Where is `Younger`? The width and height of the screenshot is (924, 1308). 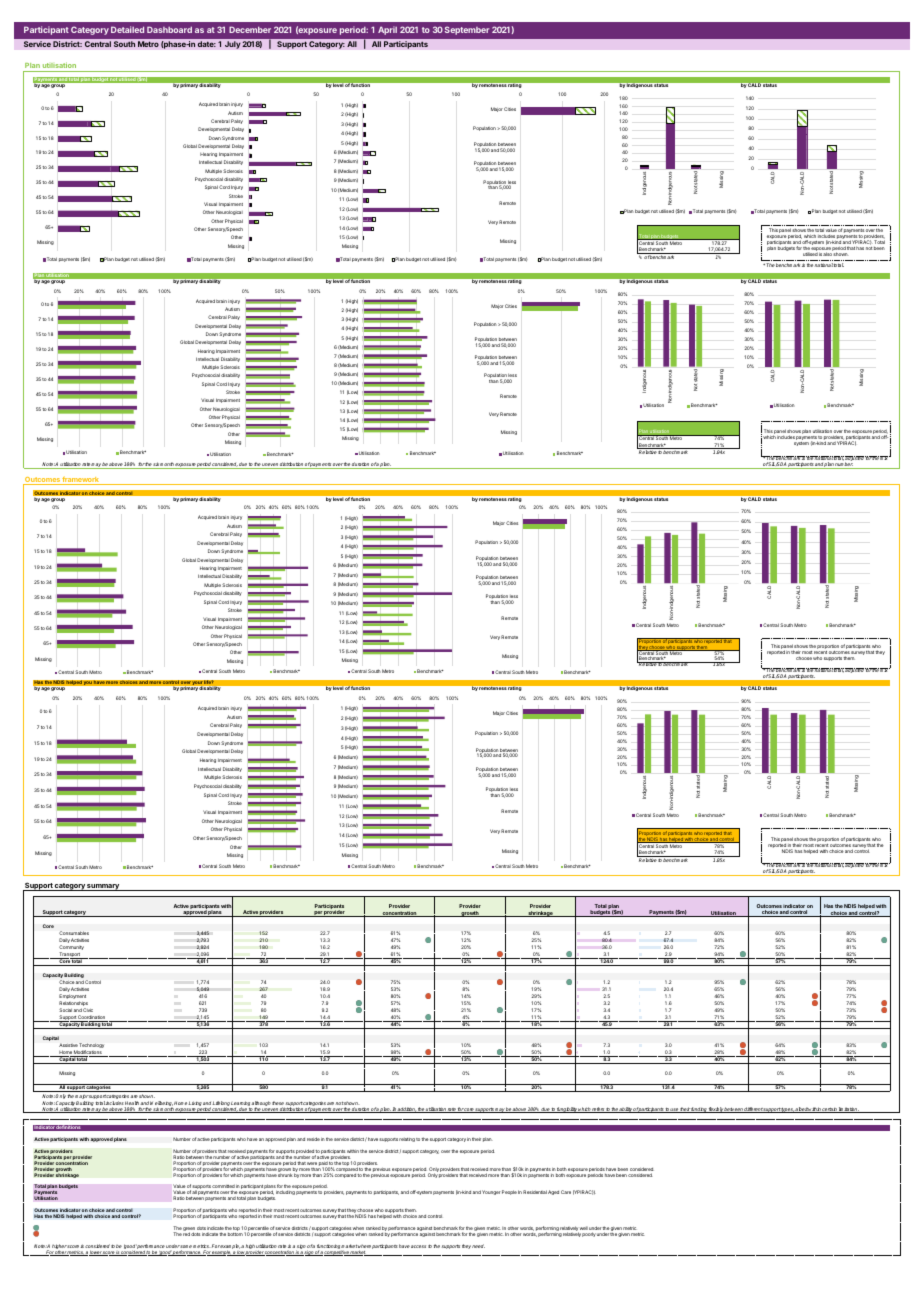 Younger is located at coordinates (491, 1192).
